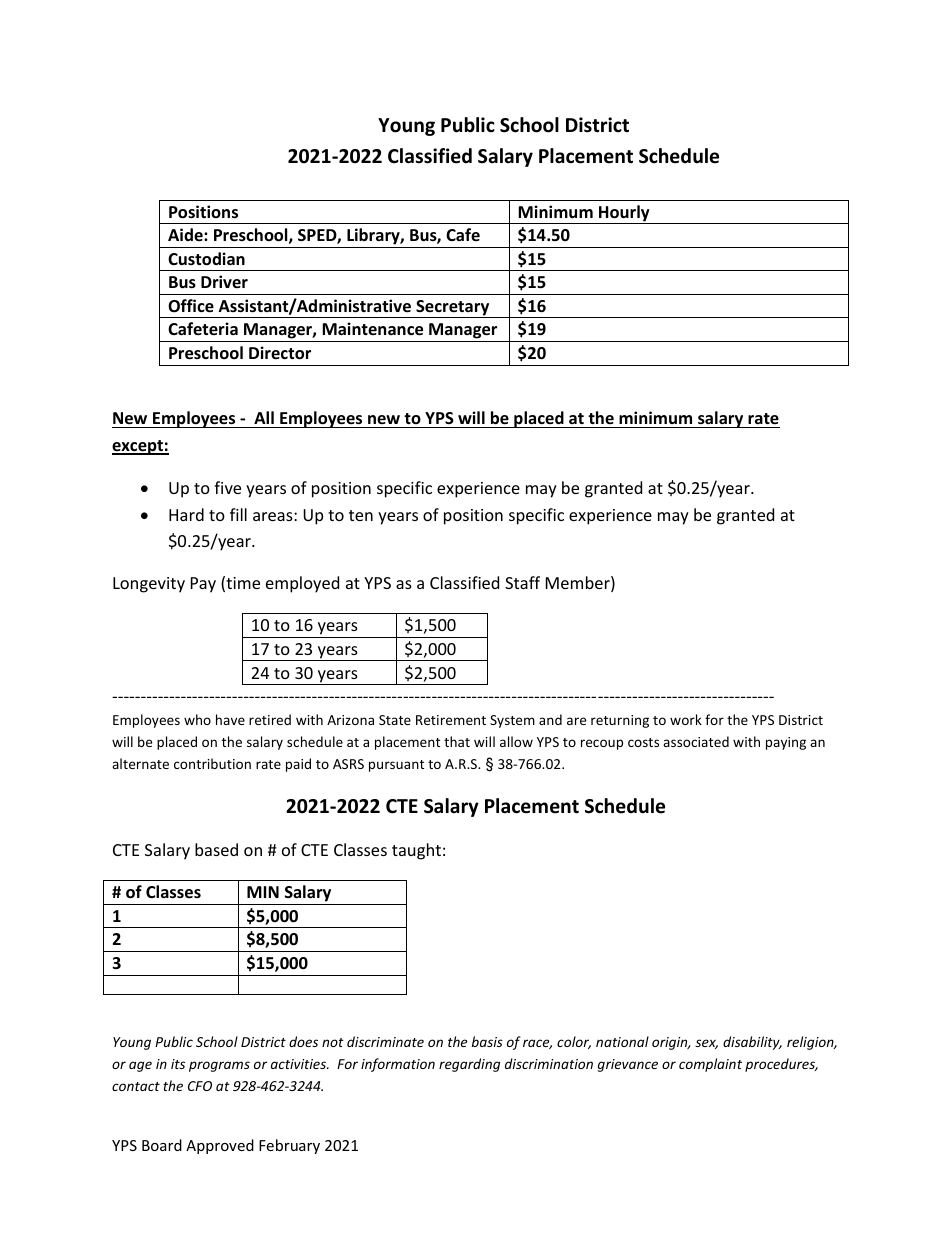 The image size is (952, 1233). Describe the element at coordinates (451, 720) in the screenshot. I see `Retirement` at that location.
